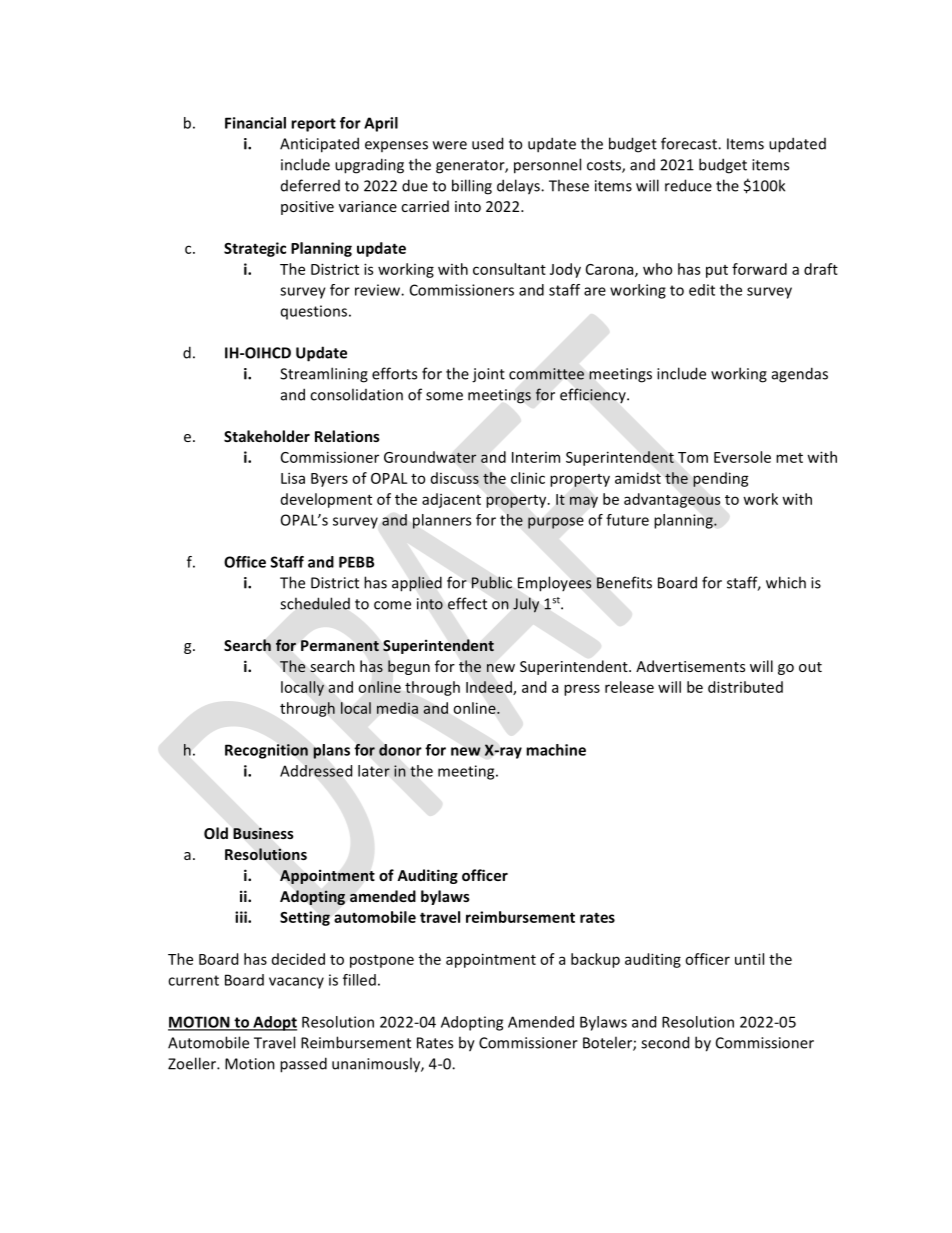  I want to click on Financial, so click(255, 123).
